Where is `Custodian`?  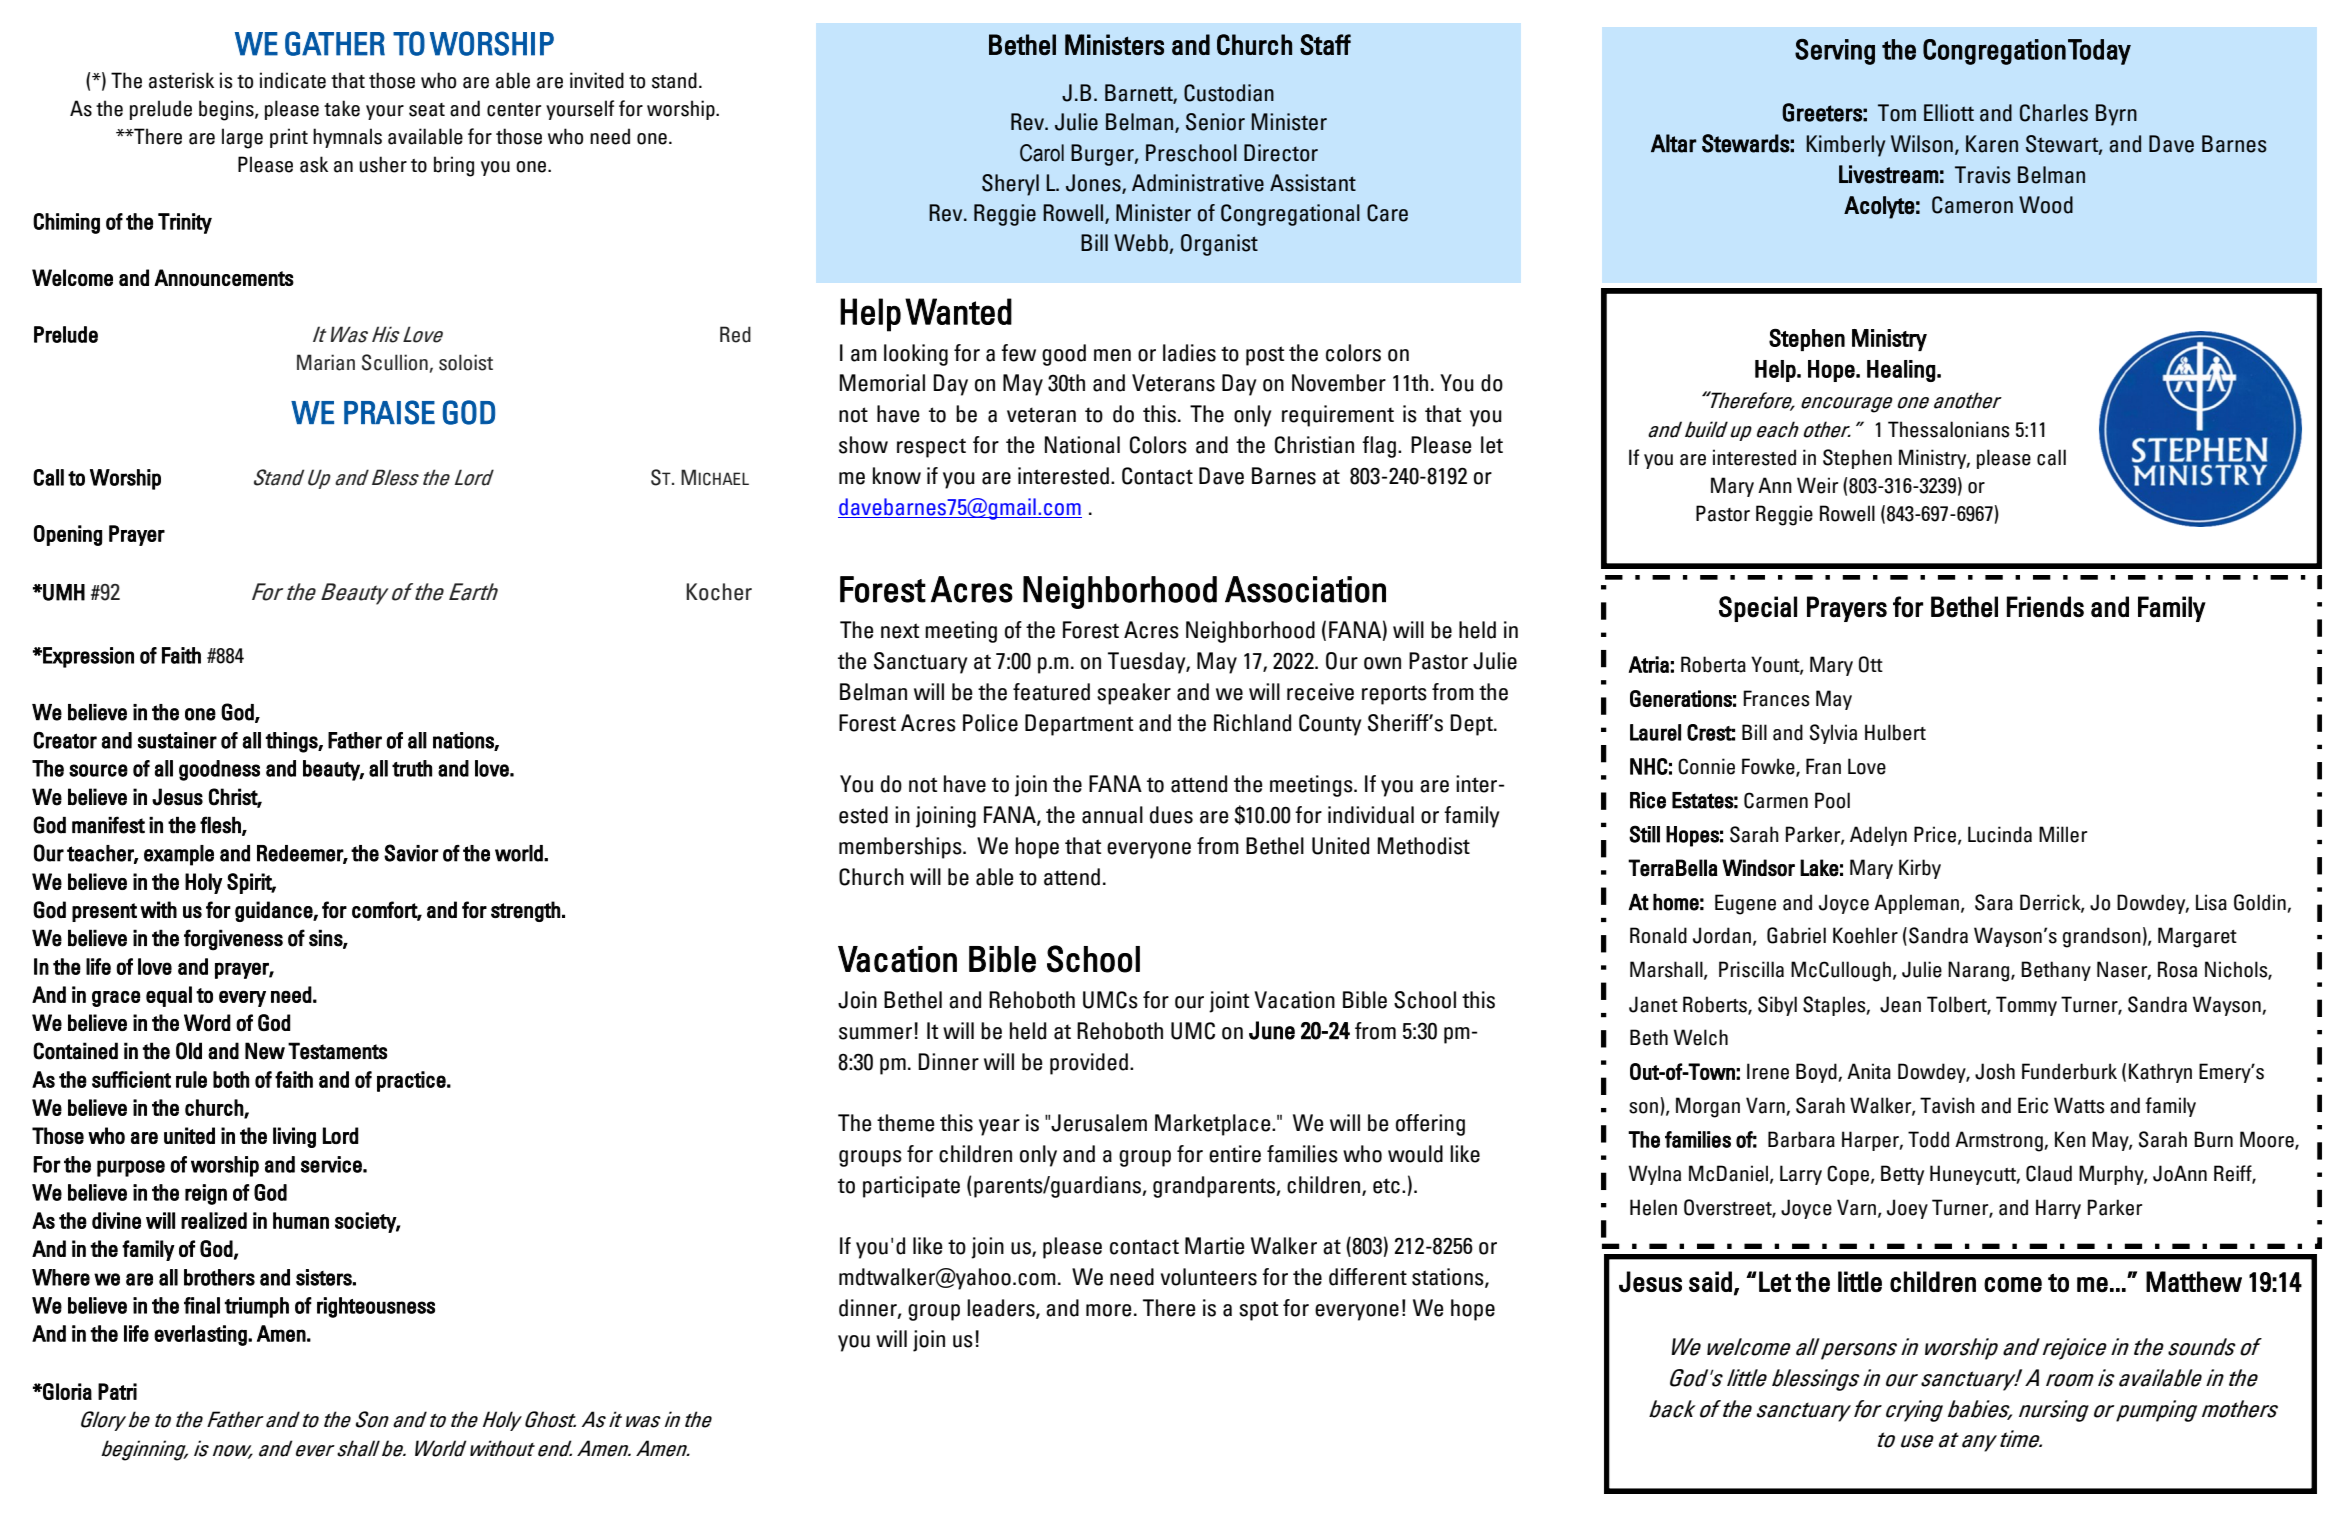
Custodian is located at coordinates (1229, 93).
